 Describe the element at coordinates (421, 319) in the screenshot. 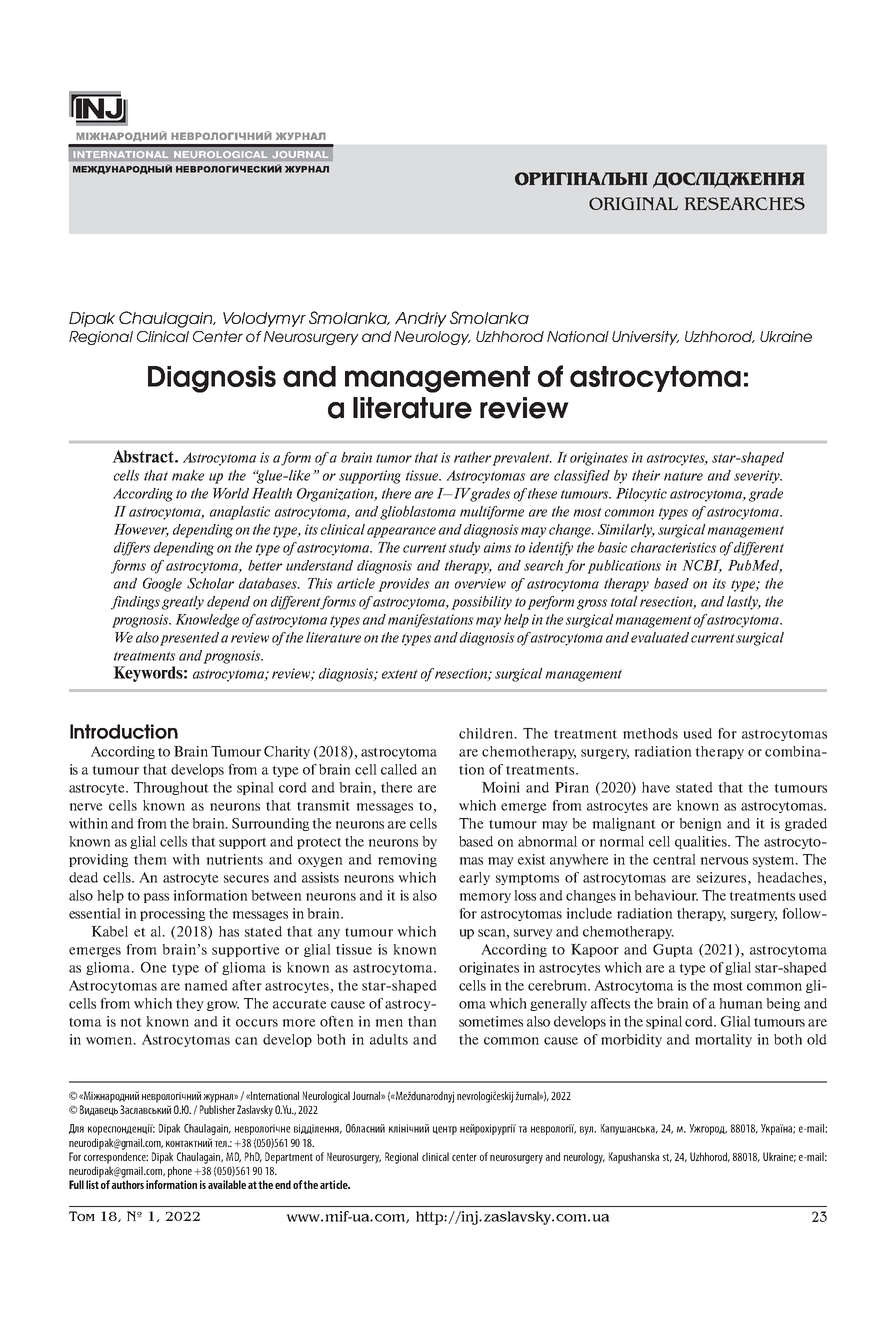

I see `Andriy` at that location.
